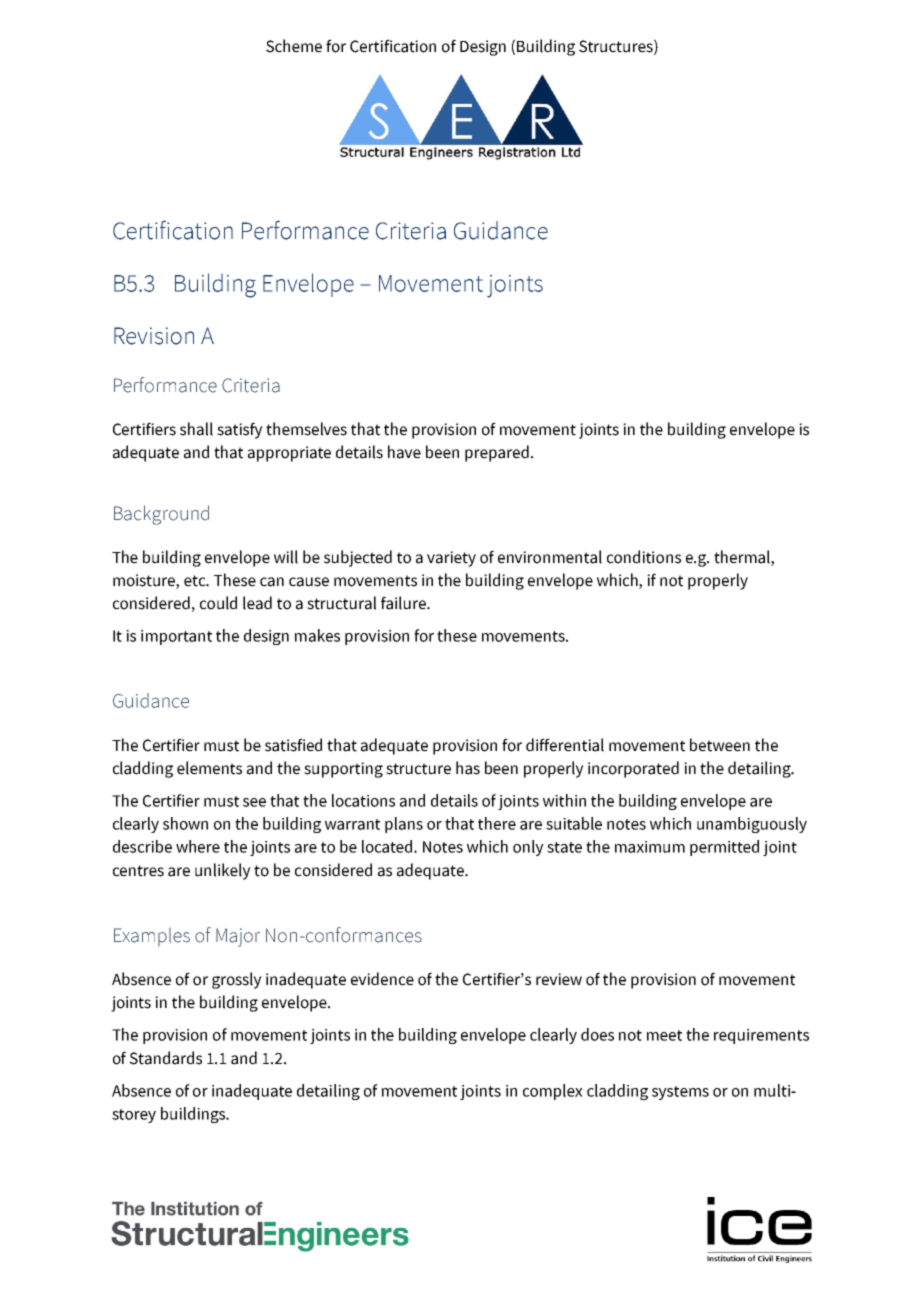  Describe the element at coordinates (165, 1058) in the page. I see `Standards` at that location.
